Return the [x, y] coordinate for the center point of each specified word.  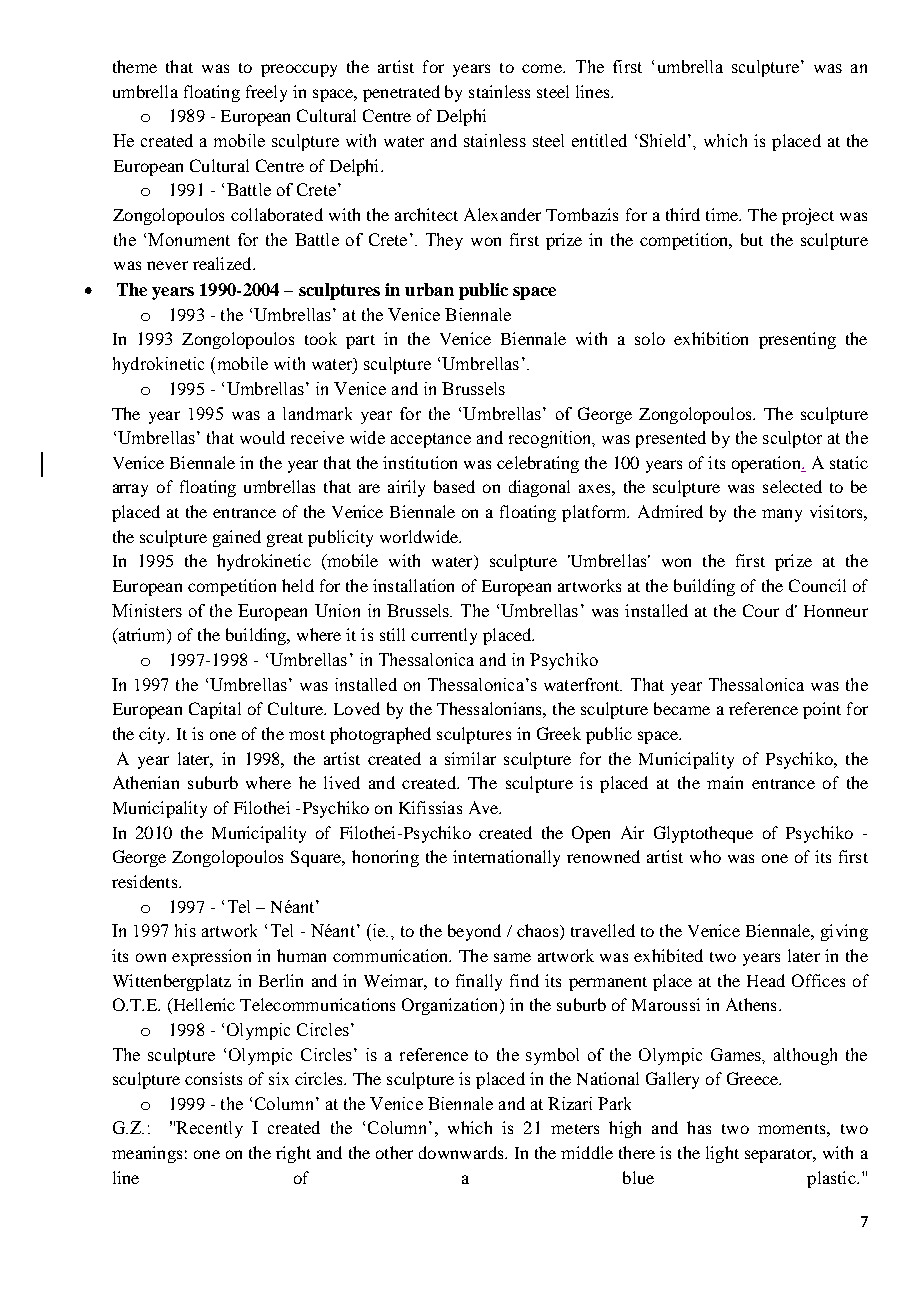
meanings [147, 1154]
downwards [462, 1152]
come [543, 68]
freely [266, 93]
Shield [664, 140]
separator [780, 1156]
